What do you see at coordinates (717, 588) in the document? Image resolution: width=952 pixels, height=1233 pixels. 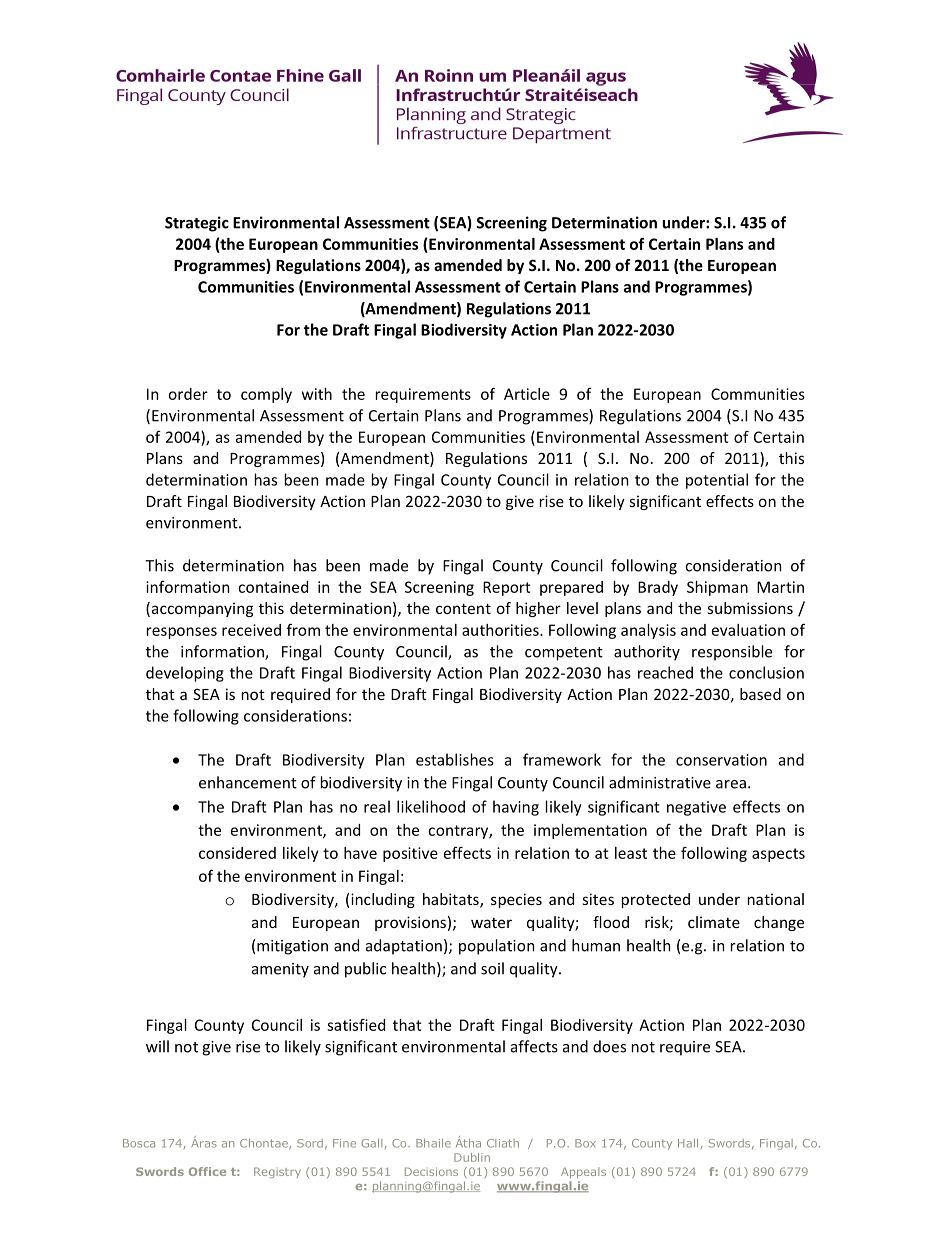 I see `Shipman` at bounding box center [717, 588].
